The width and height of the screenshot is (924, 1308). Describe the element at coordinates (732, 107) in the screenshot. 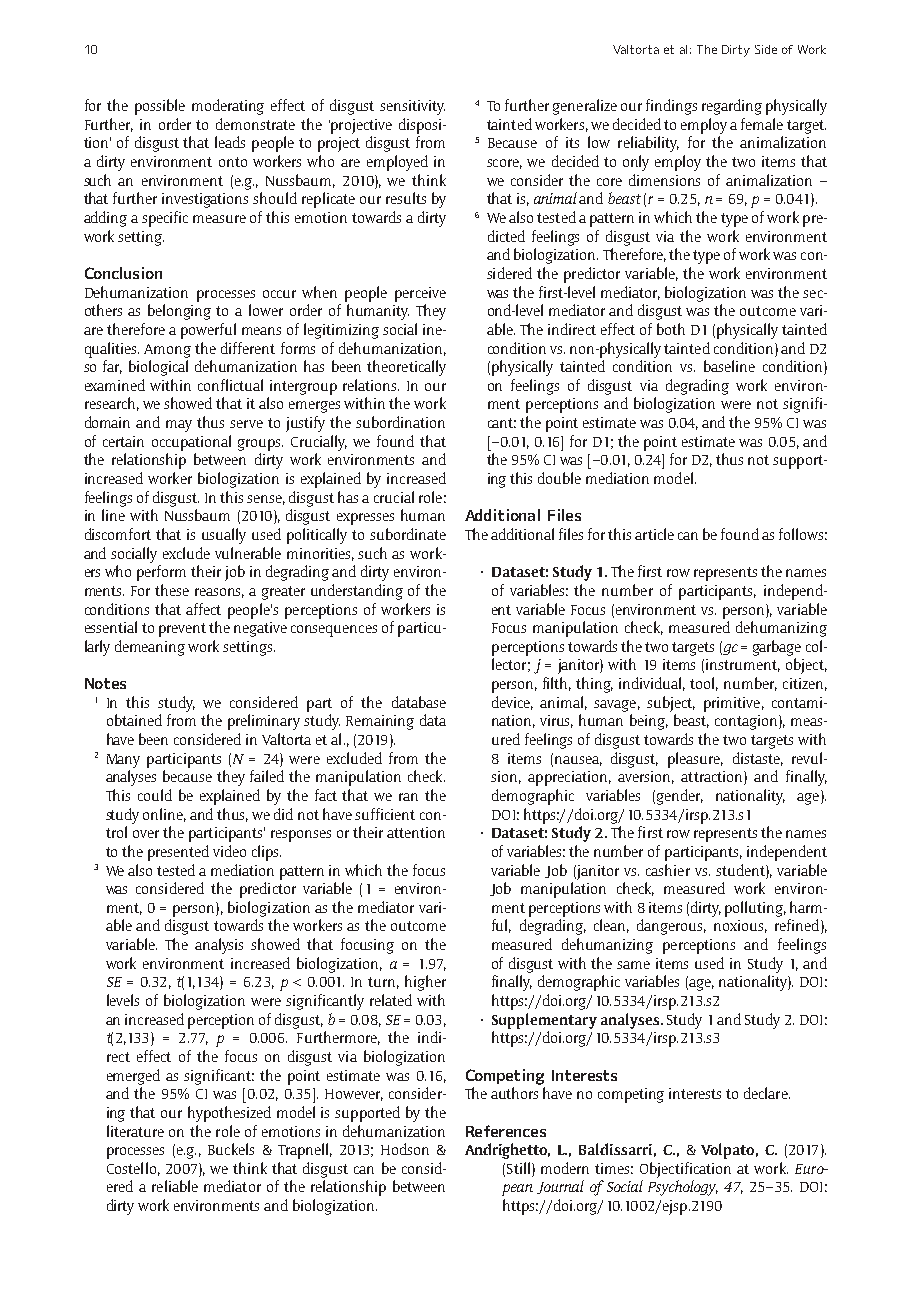

I see `regarding` at that location.
